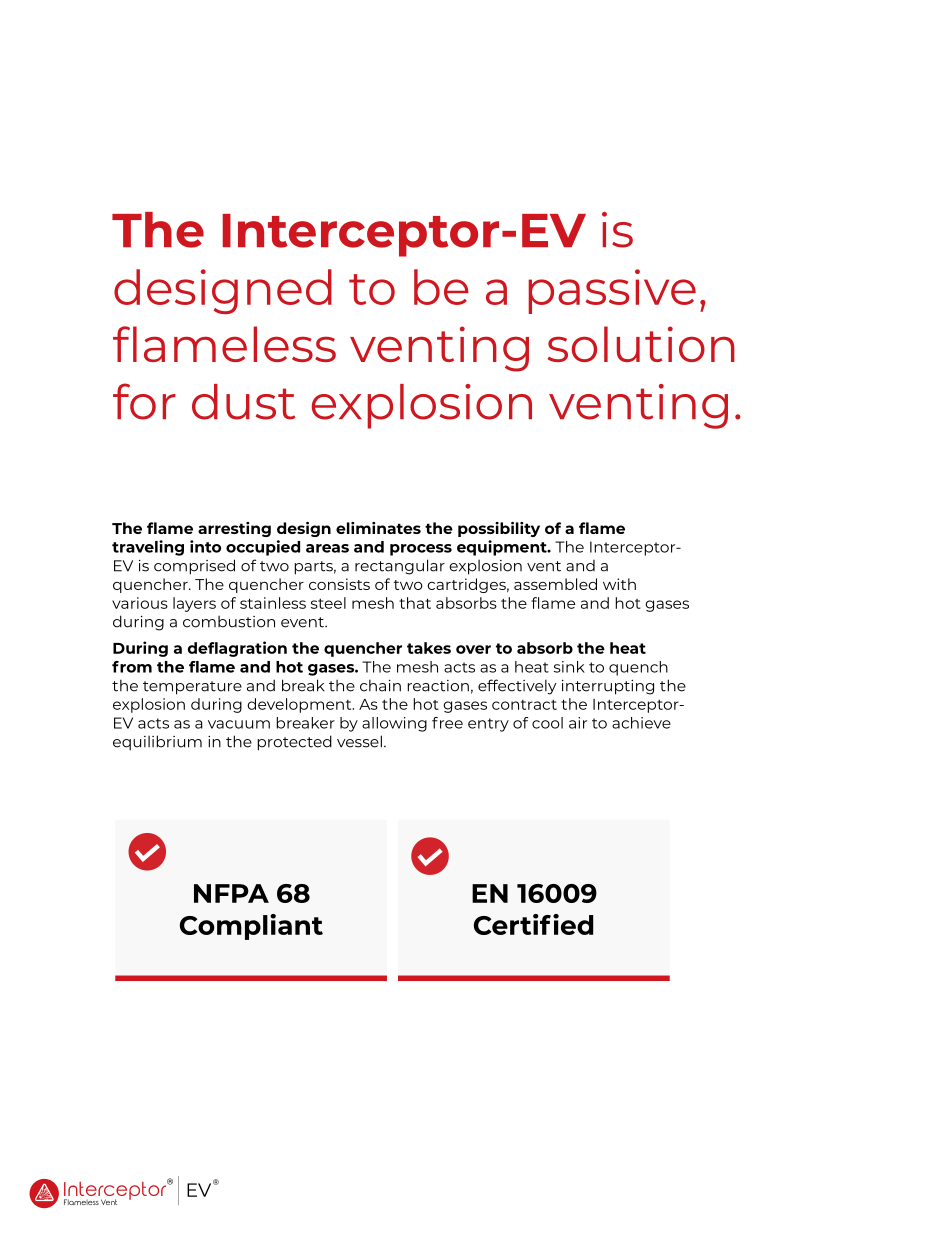 The image size is (952, 1233). Describe the element at coordinates (144, 401) in the screenshot. I see `for` at that location.
